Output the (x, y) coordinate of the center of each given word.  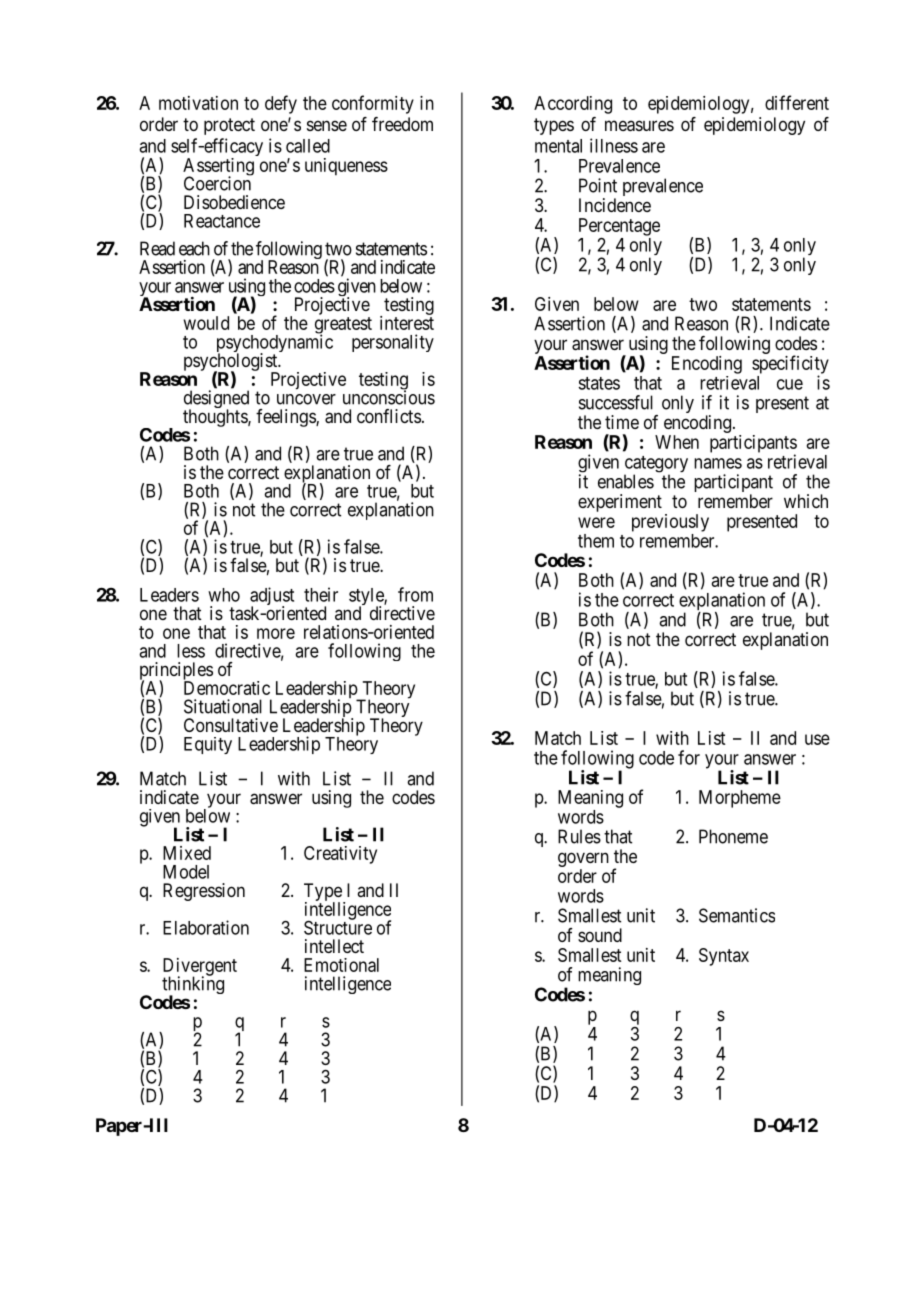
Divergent (200, 968)
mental (558, 146)
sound (600, 935)
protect (229, 126)
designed (216, 400)
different (797, 102)
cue (790, 384)
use (817, 739)
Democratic (227, 687)
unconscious (389, 397)
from (415, 594)
